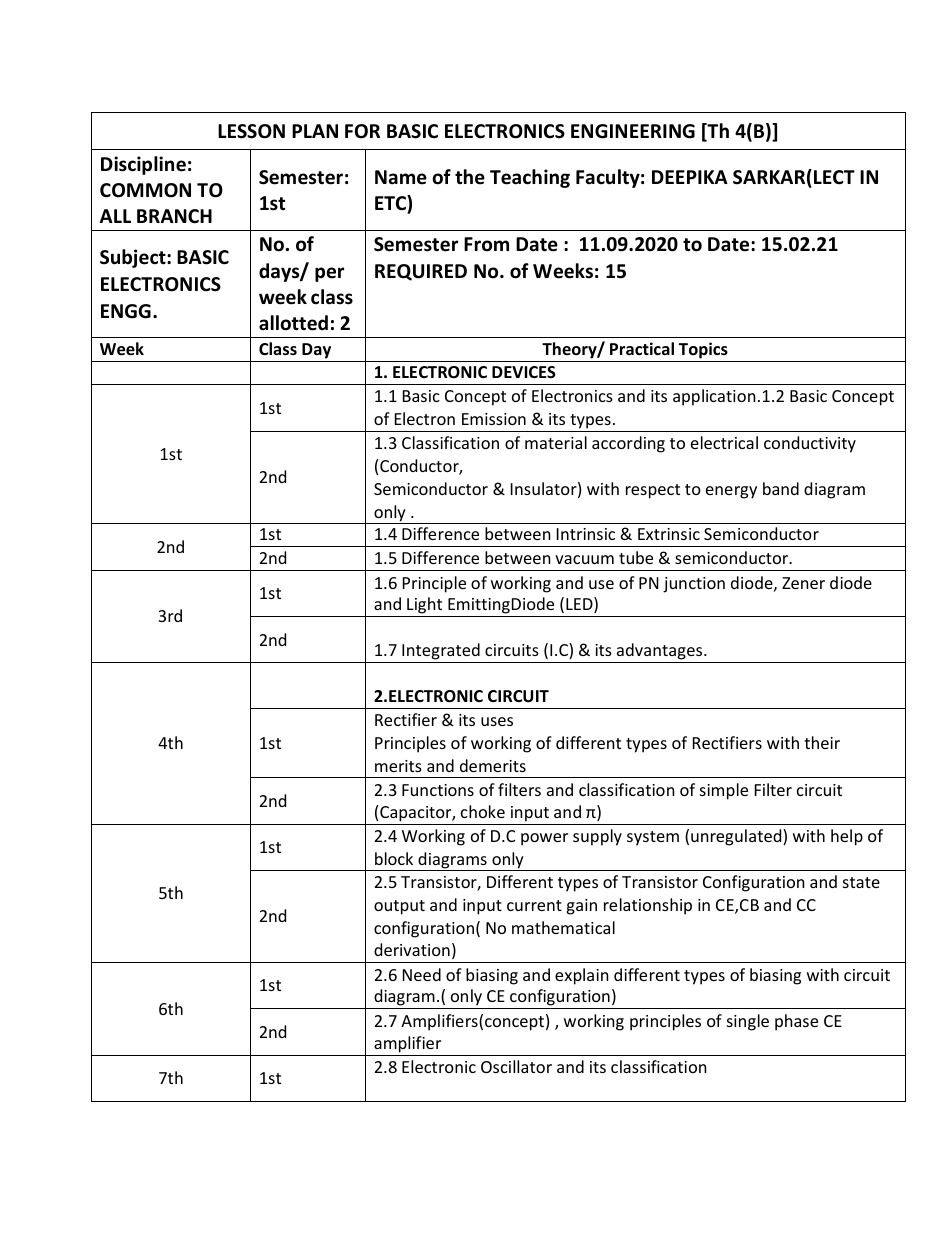 This page has width=952, height=1233. Describe the element at coordinates (530, 178) in the page. I see `Teaching` at that location.
